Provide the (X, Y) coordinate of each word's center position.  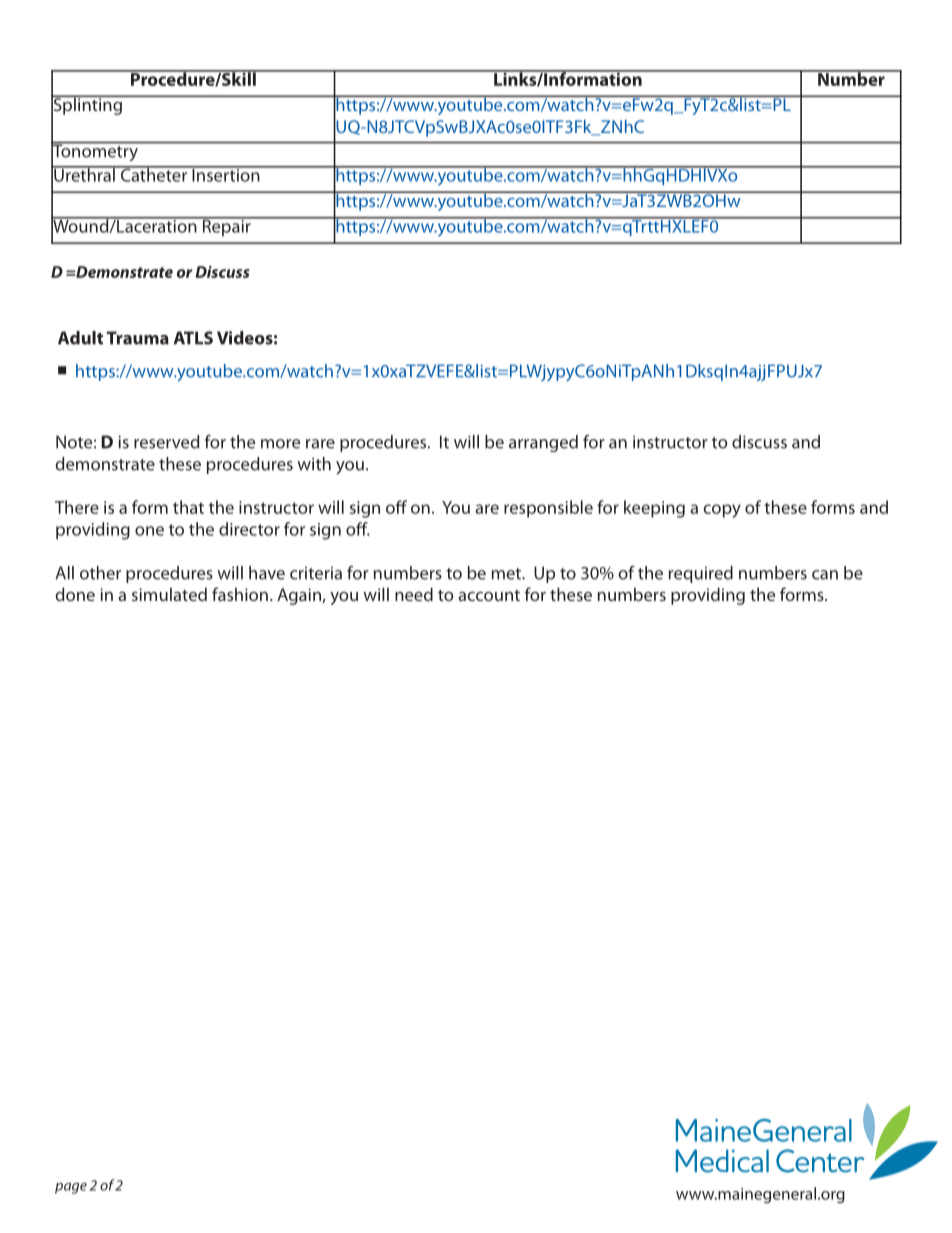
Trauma (138, 338)
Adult (80, 338)
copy (722, 511)
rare (320, 444)
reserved (166, 442)
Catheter (153, 174)
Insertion (226, 174)
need (414, 594)
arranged (543, 443)
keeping (654, 509)
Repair (226, 226)
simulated (169, 594)
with (314, 464)
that (188, 507)
